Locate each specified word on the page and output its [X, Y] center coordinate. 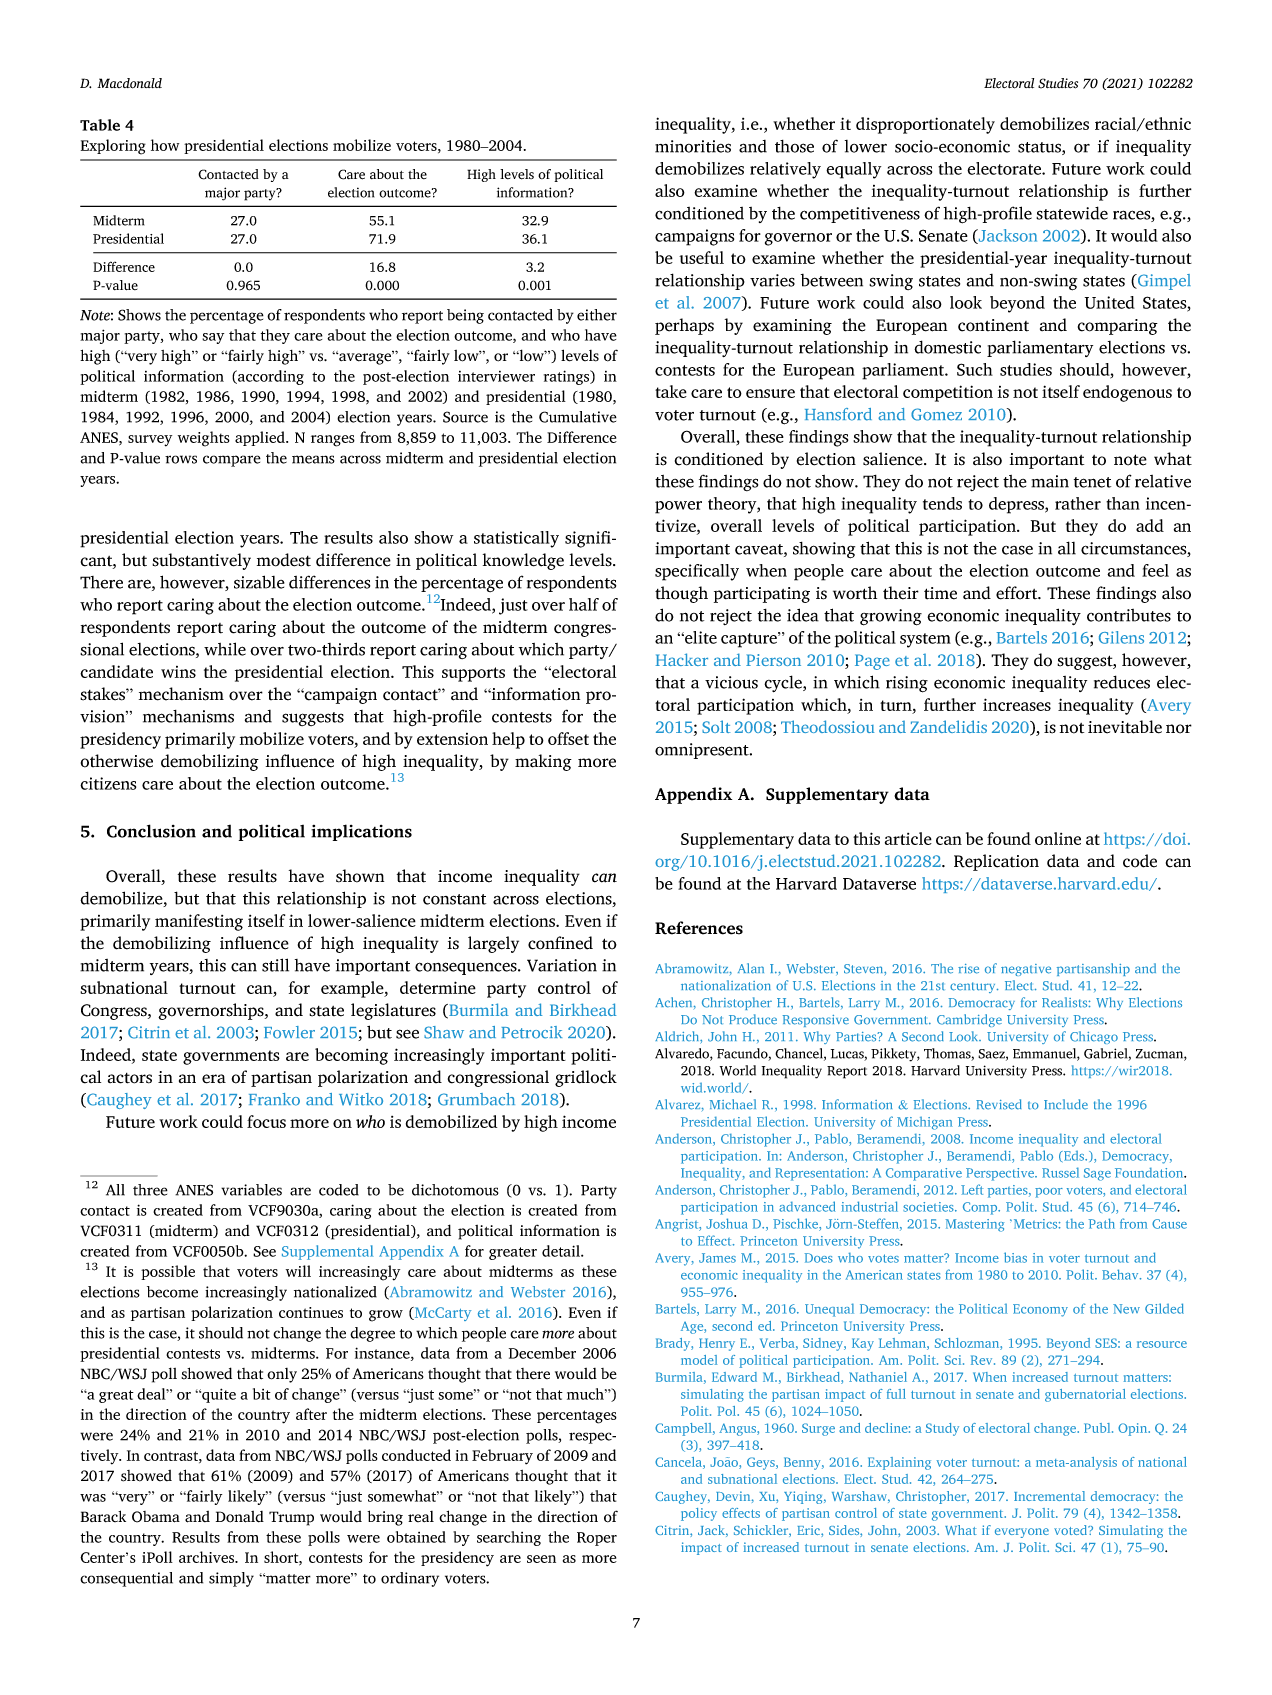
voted [1072, 1530]
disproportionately [925, 125]
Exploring [113, 147]
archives [208, 1557]
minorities [693, 146]
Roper [597, 1539]
